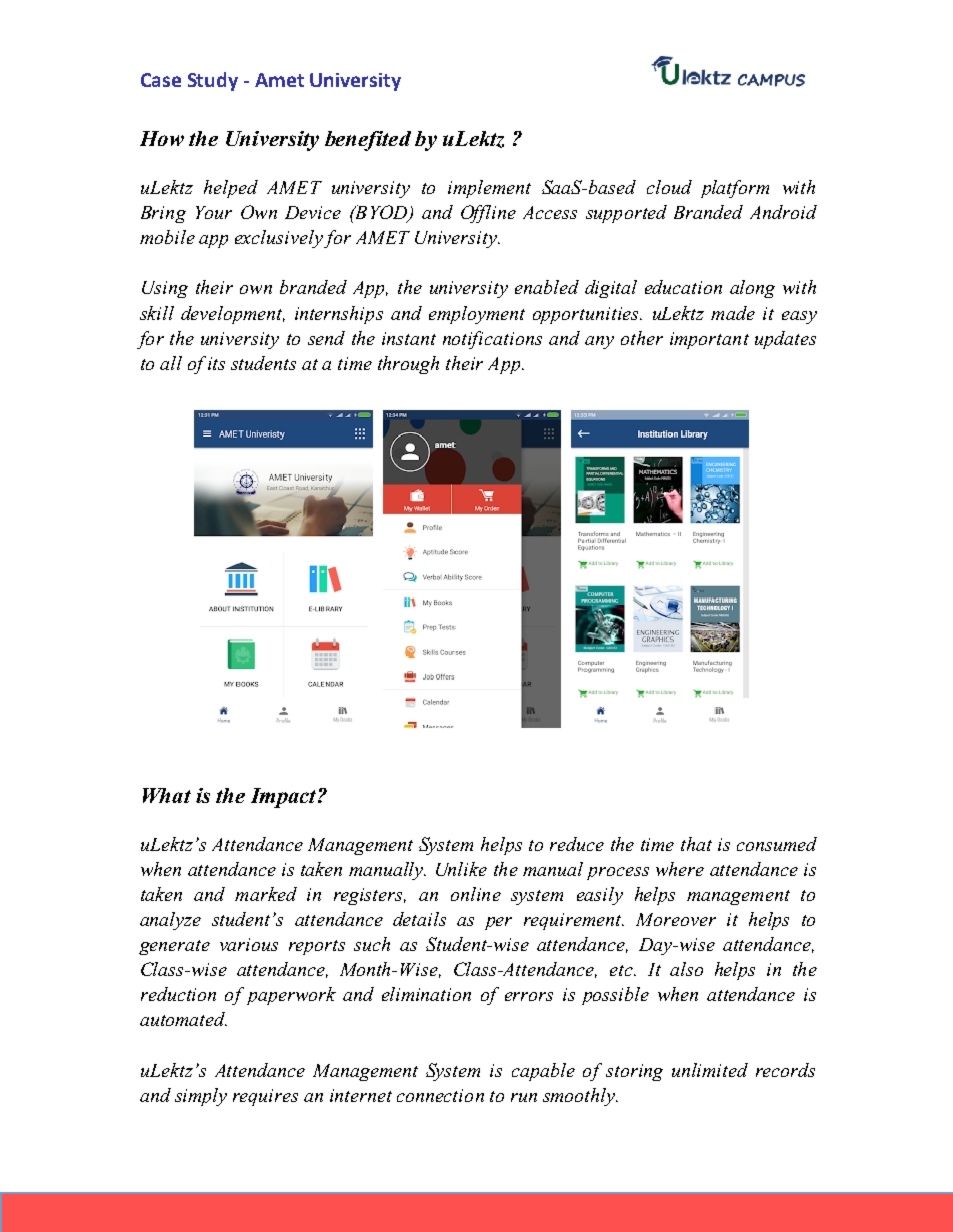 This screenshot has width=953, height=1232. What do you see at coordinates (461, 869) in the screenshot?
I see `Unlike` at bounding box center [461, 869].
